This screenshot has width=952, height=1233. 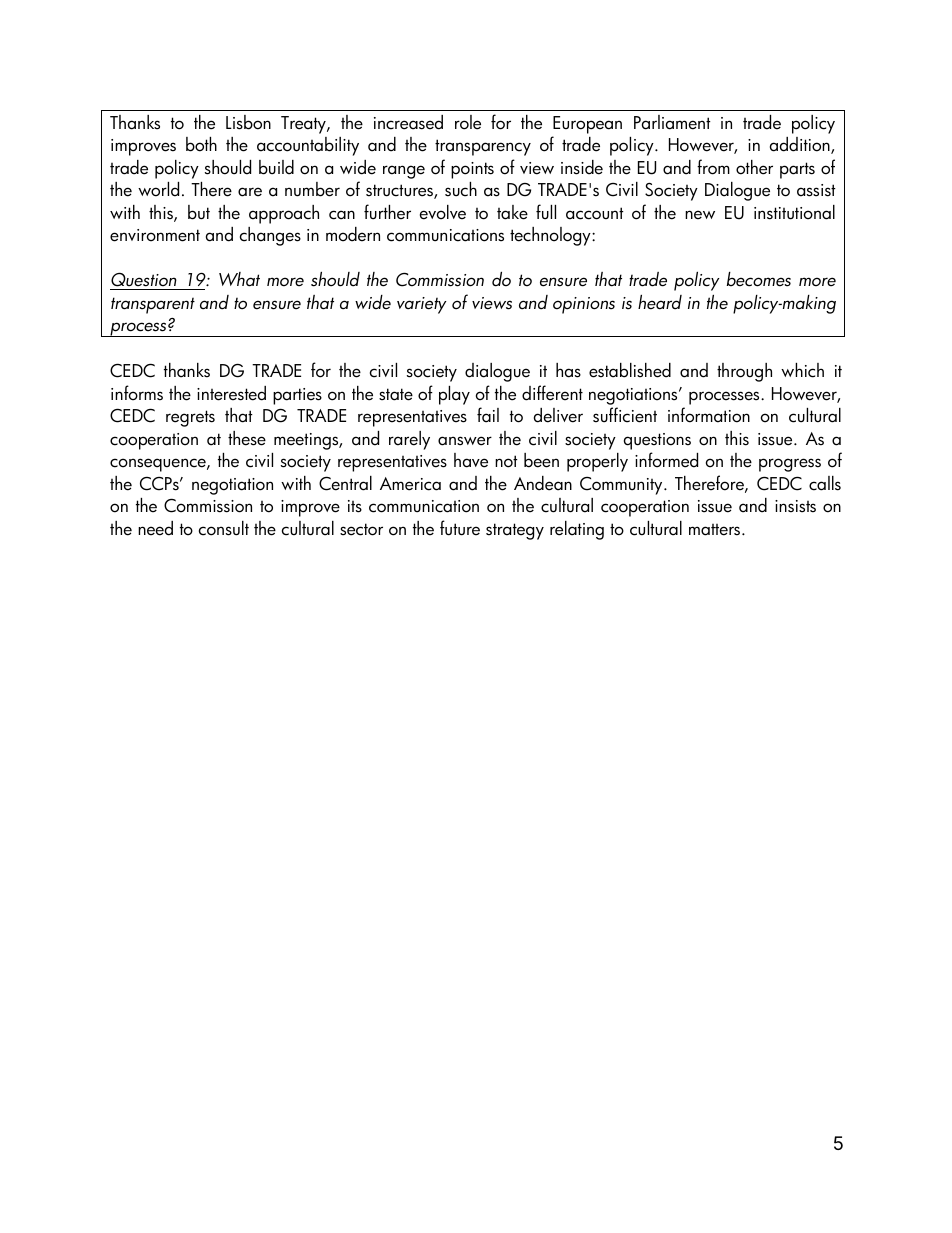 I want to click on transparency, so click(x=483, y=147).
